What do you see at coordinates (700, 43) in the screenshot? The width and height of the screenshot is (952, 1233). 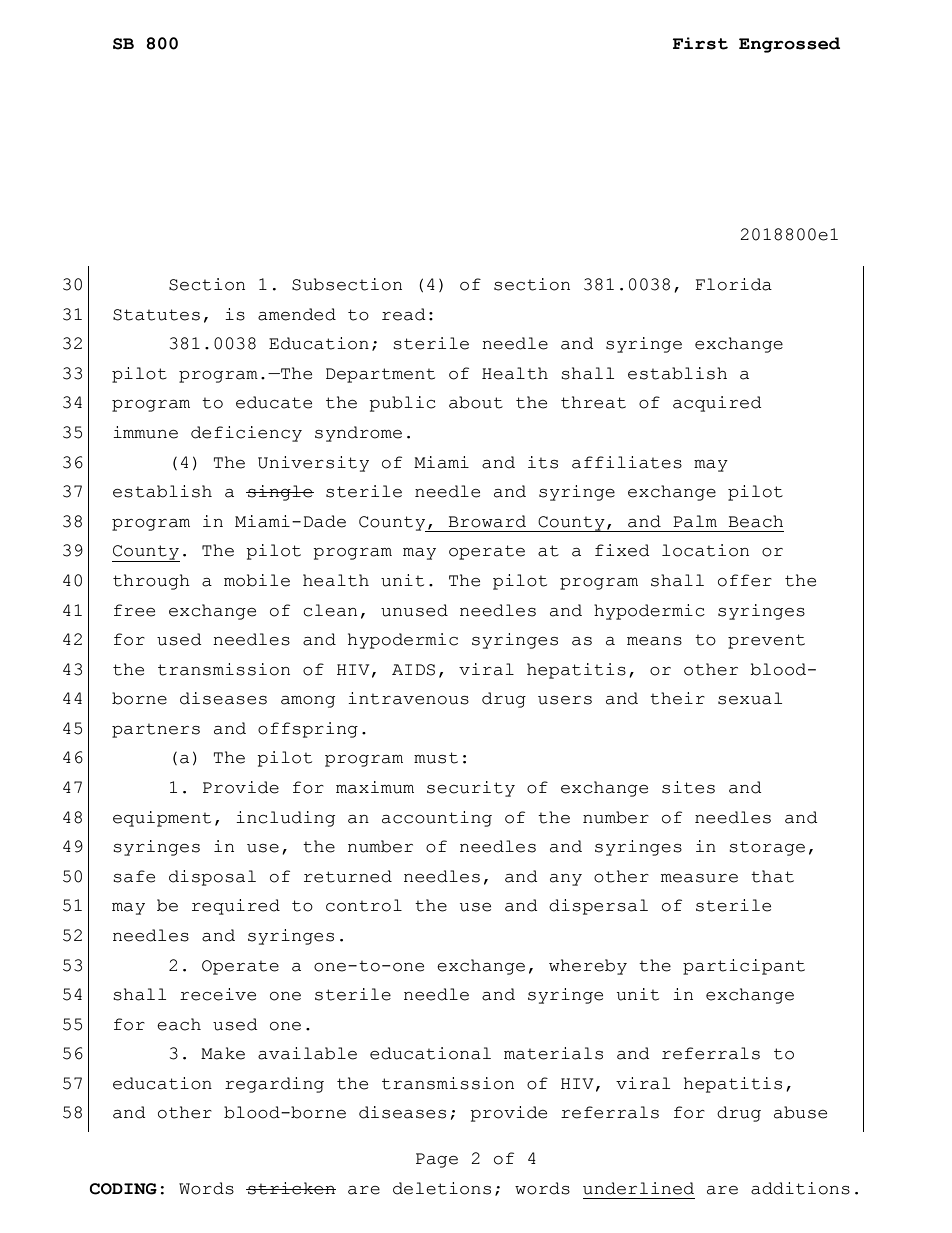 I see `First` at bounding box center [700, 43].
